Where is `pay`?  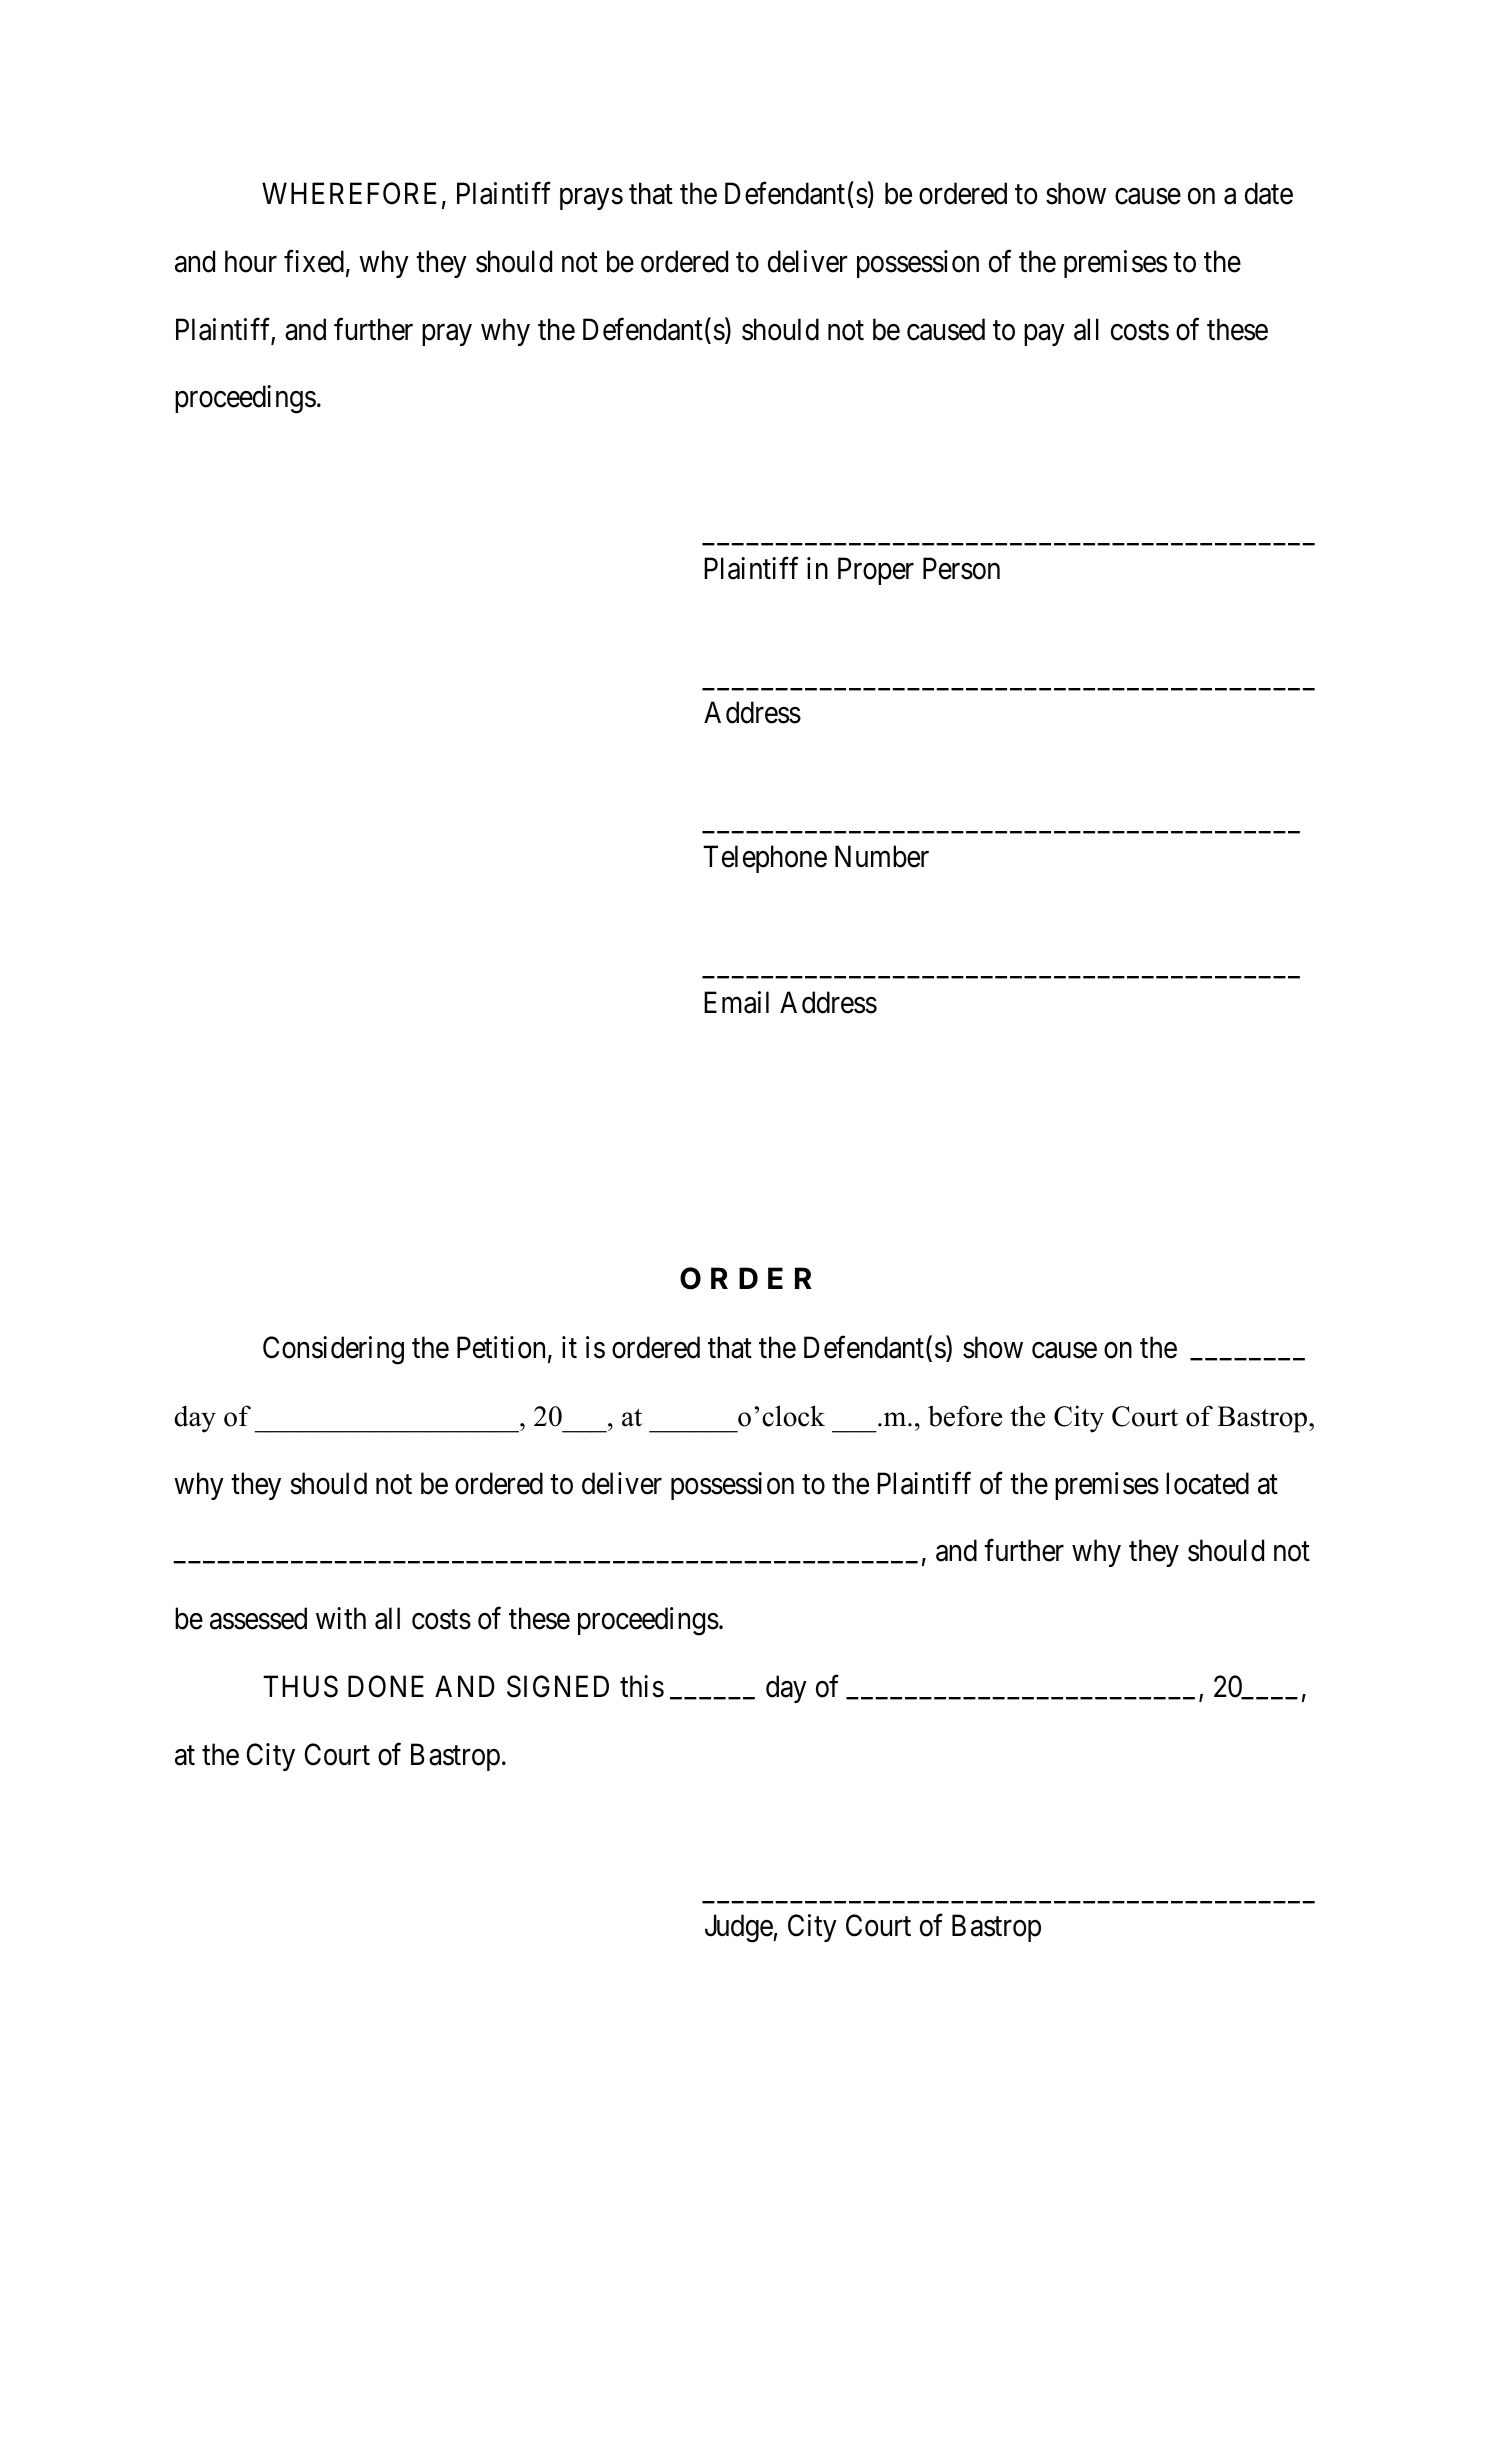
pay is located at coordinates (1044, 335).
